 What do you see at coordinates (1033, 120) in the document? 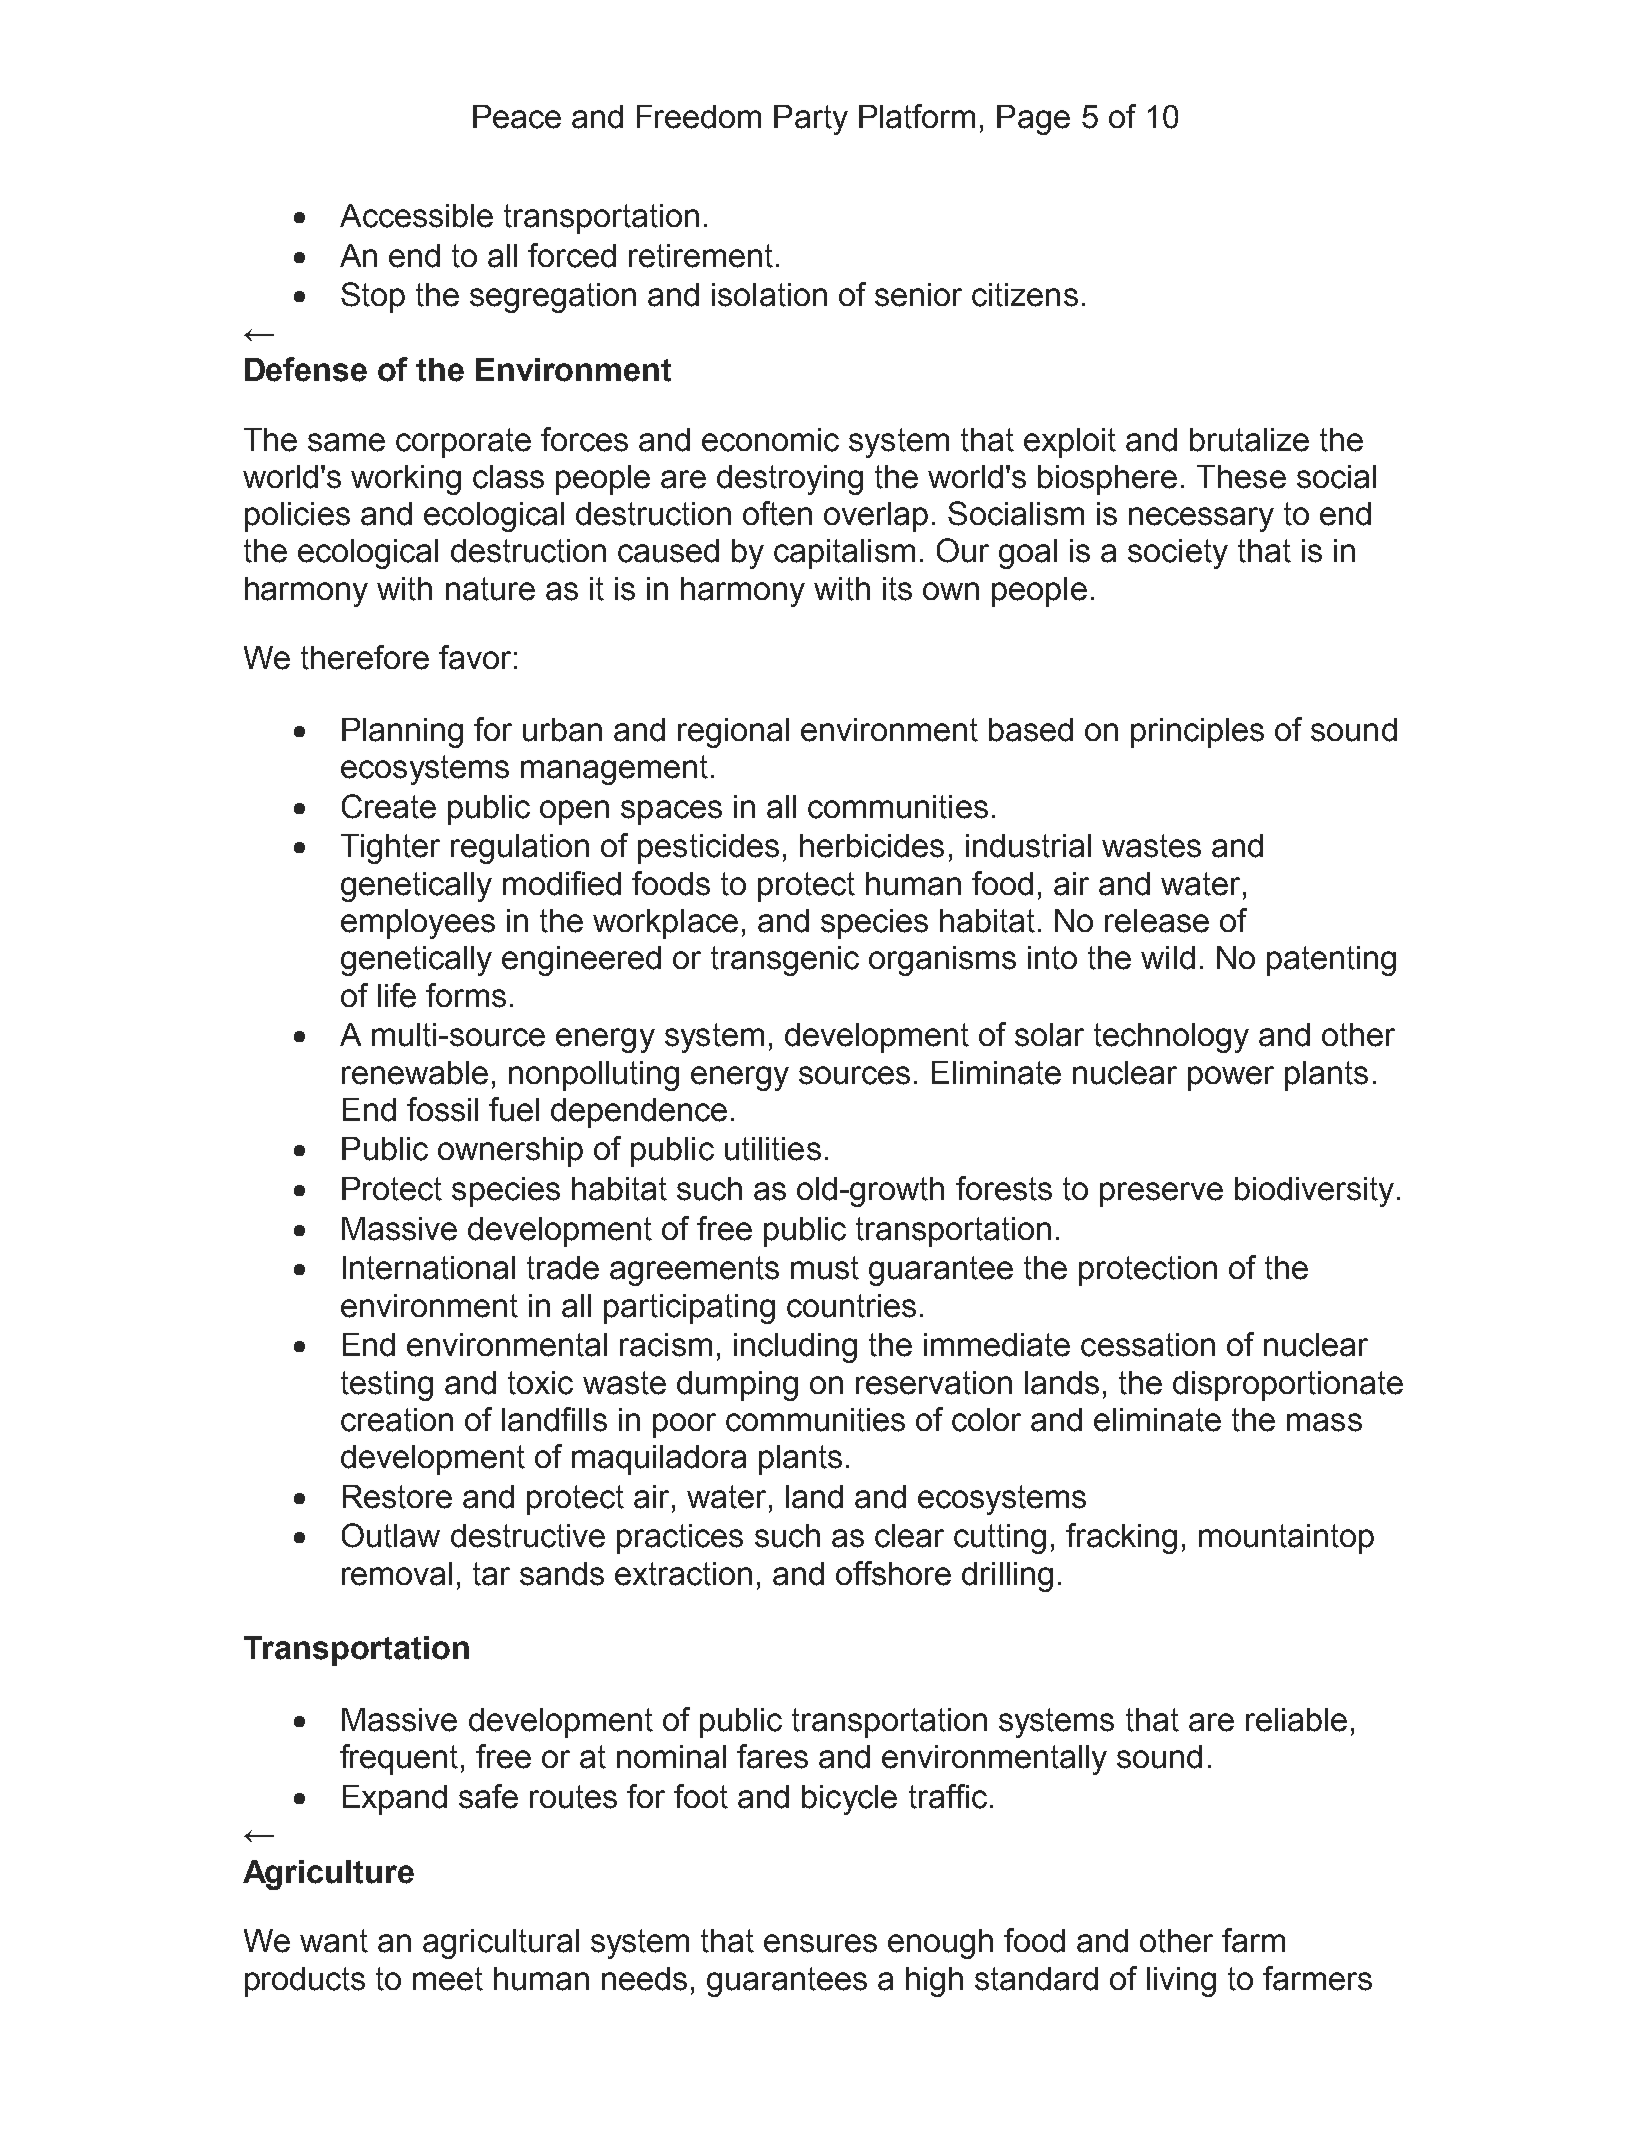
I see `Page` at bounding box center [1033, 120].
